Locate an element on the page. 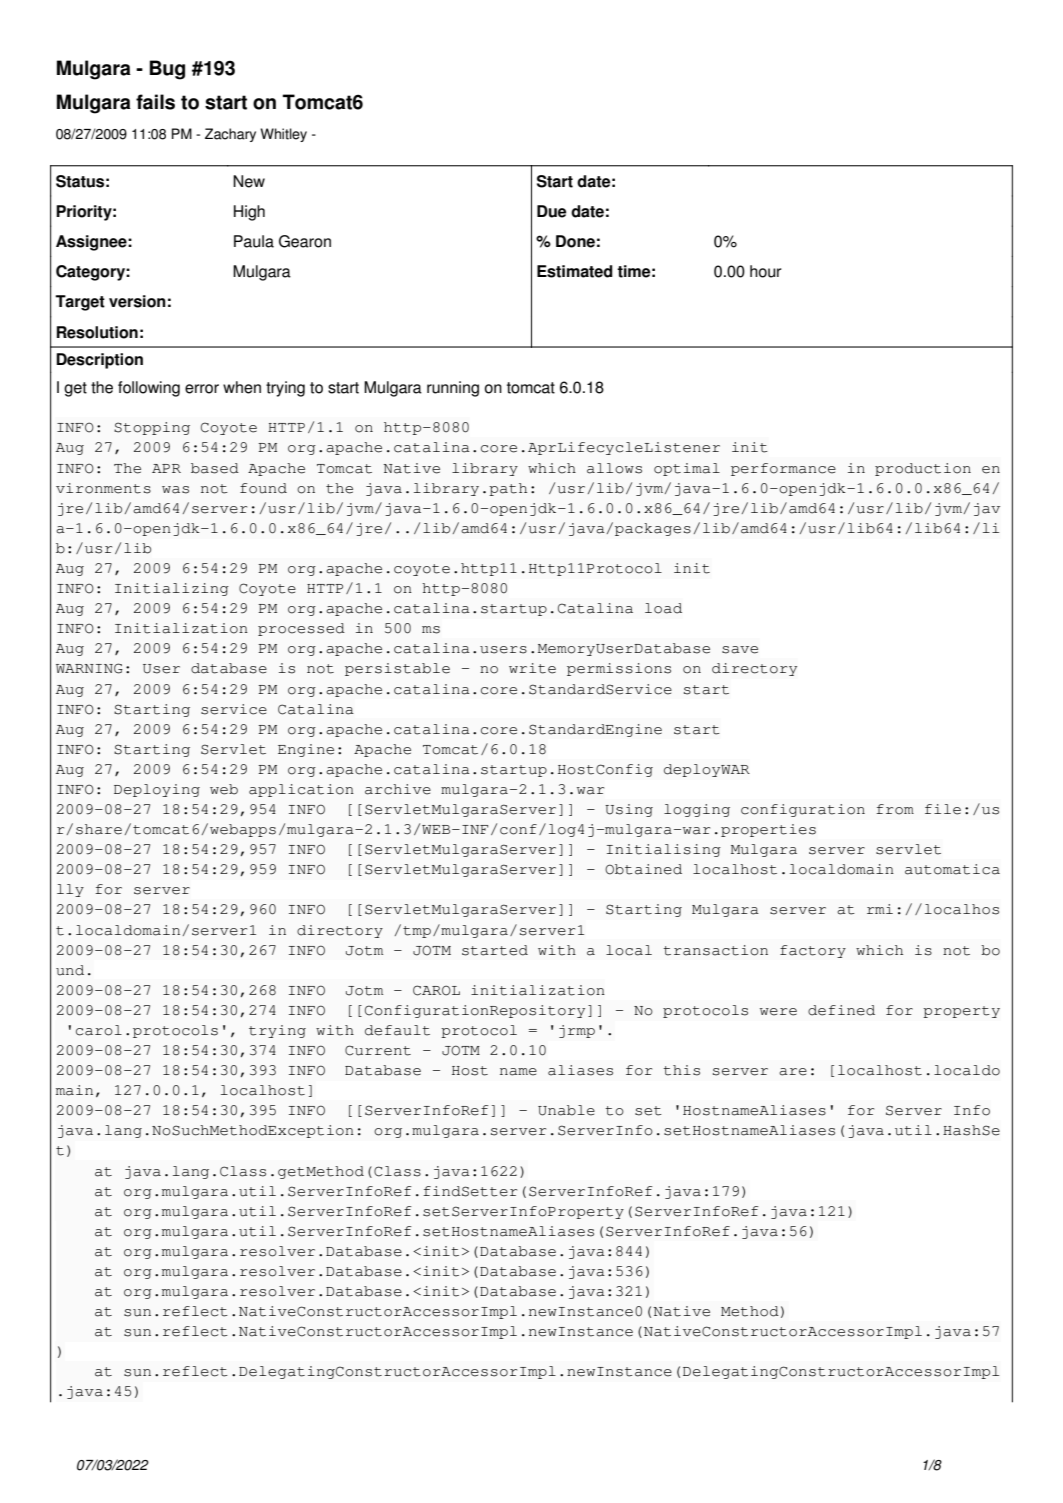 The height and width of the page is (1503, 1063). Due is located at coordinates (552, 211).
